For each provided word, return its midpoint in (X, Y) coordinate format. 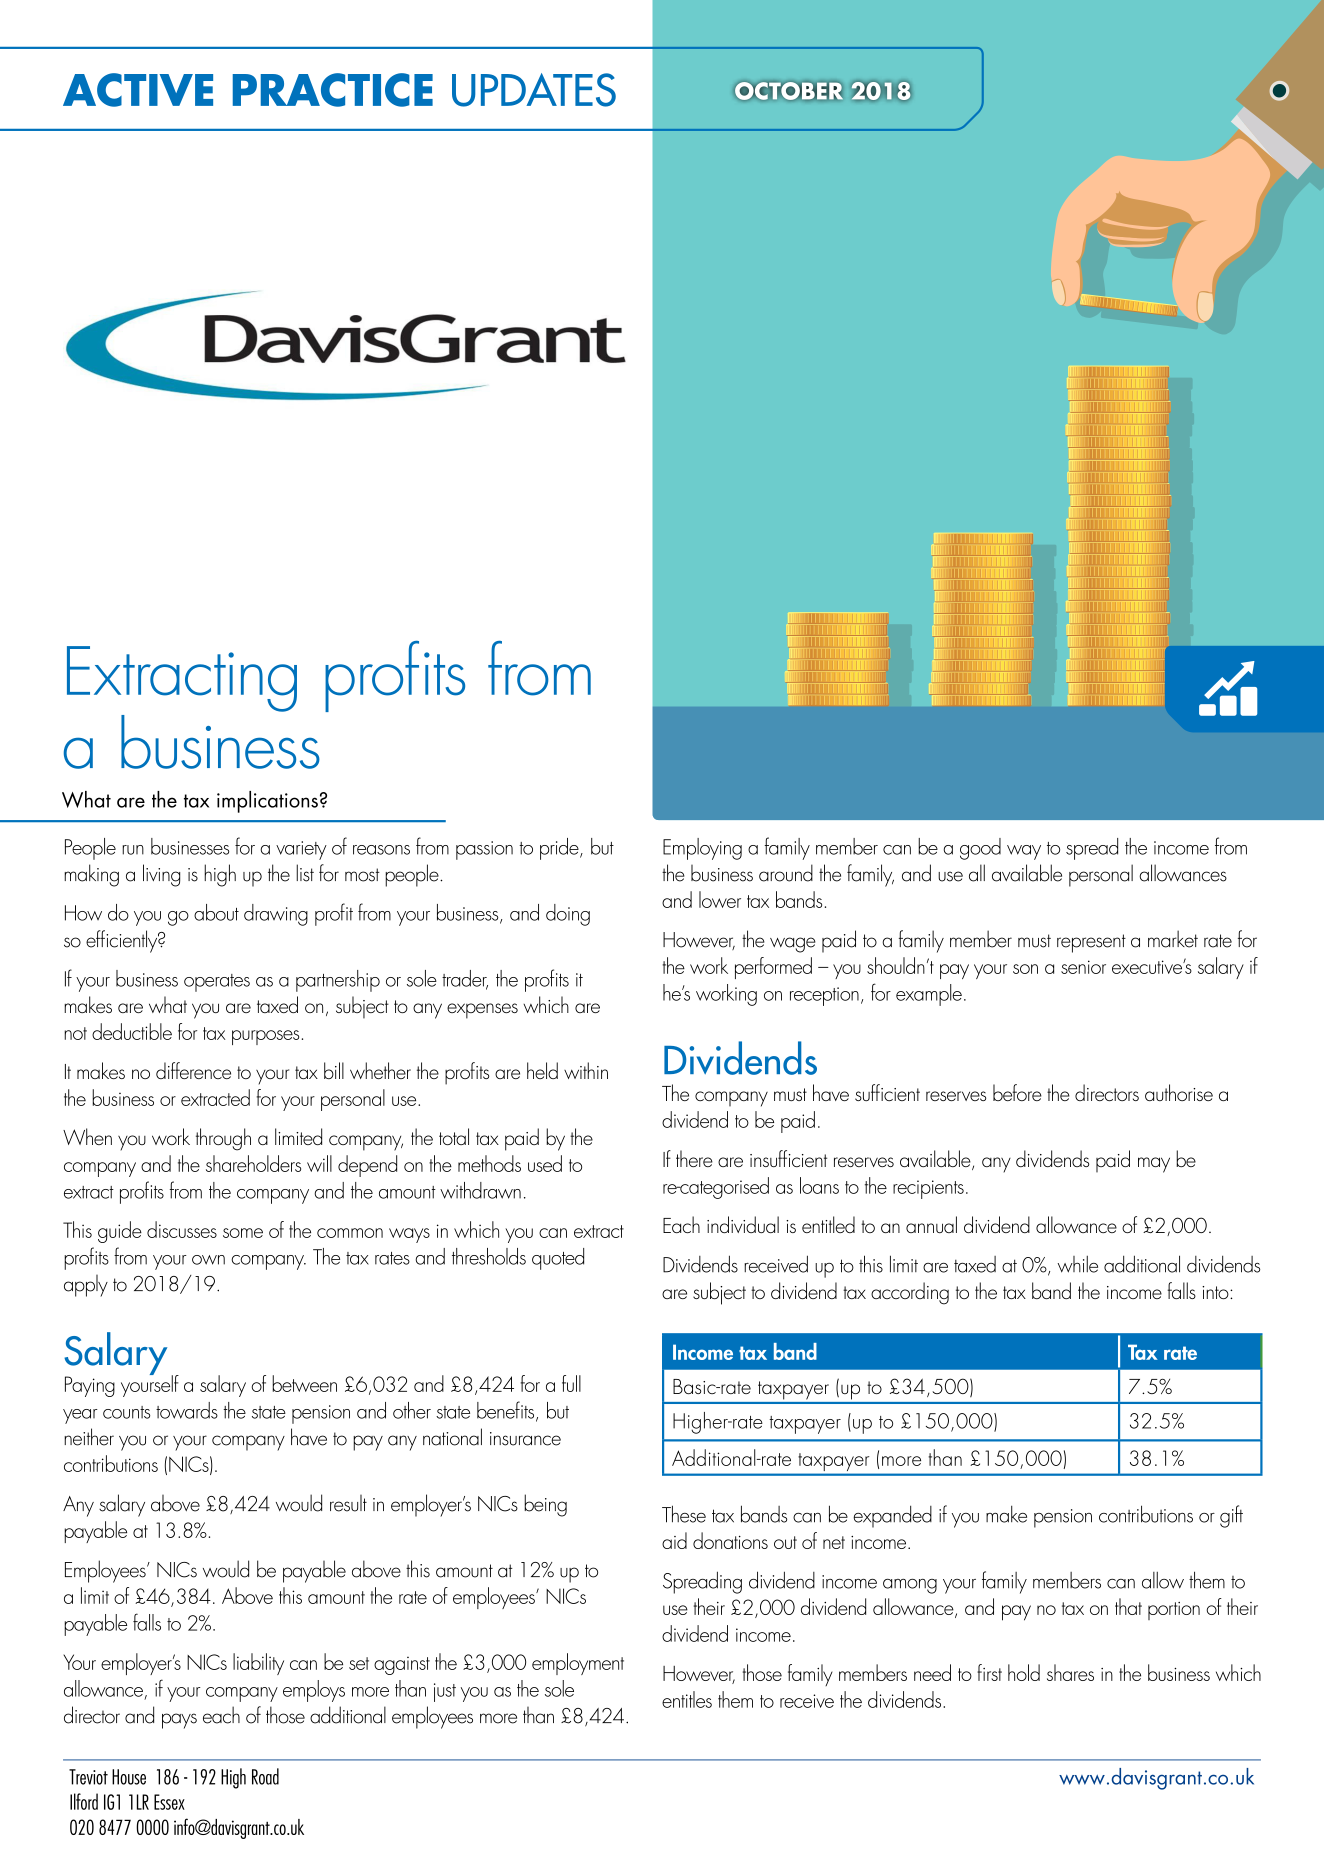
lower (720, 899)
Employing (702, 849)
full (571, 1383)
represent (1091, 943)
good (980, 849)
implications (267, 802)
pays (179, 1721)
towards (187, 1410)
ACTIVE (138, 90)
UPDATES (534, 90)
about (216, 912)
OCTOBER (788, 91)
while (1078, 1264)
